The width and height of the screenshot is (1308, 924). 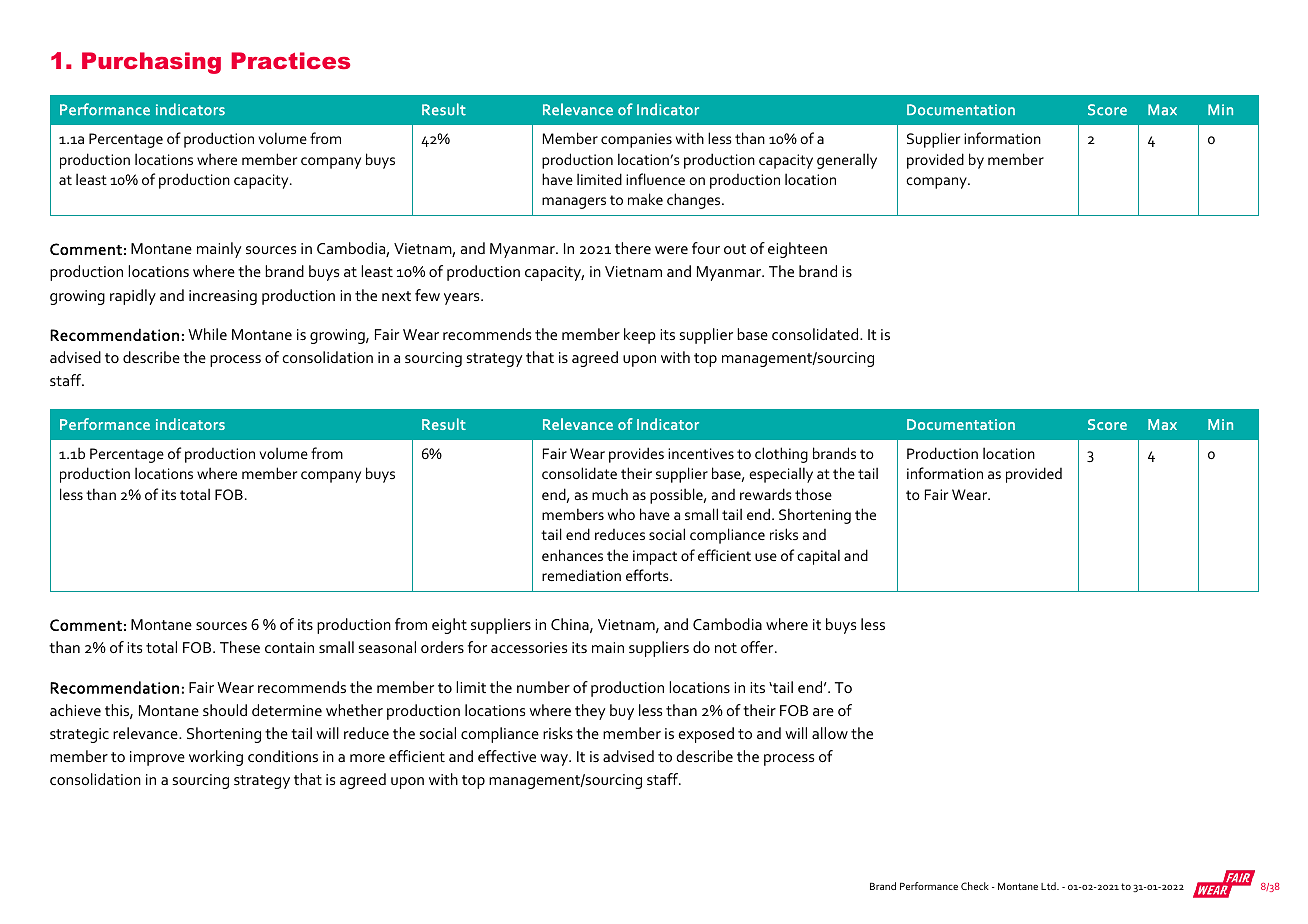 I want to click on Purchasing, so click(x=151, y=63).
